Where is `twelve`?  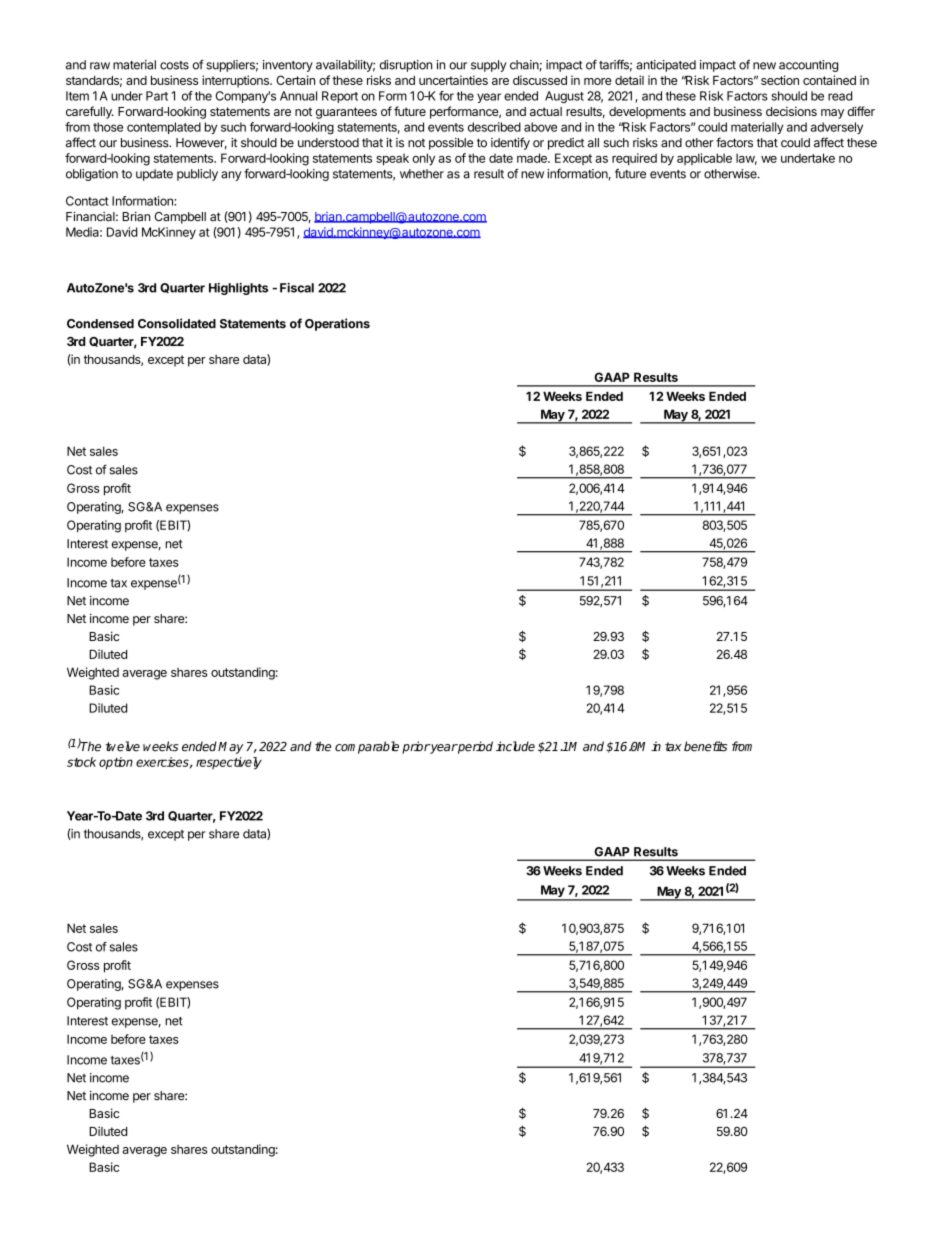
twelve is located at coordinates (123, 746).
